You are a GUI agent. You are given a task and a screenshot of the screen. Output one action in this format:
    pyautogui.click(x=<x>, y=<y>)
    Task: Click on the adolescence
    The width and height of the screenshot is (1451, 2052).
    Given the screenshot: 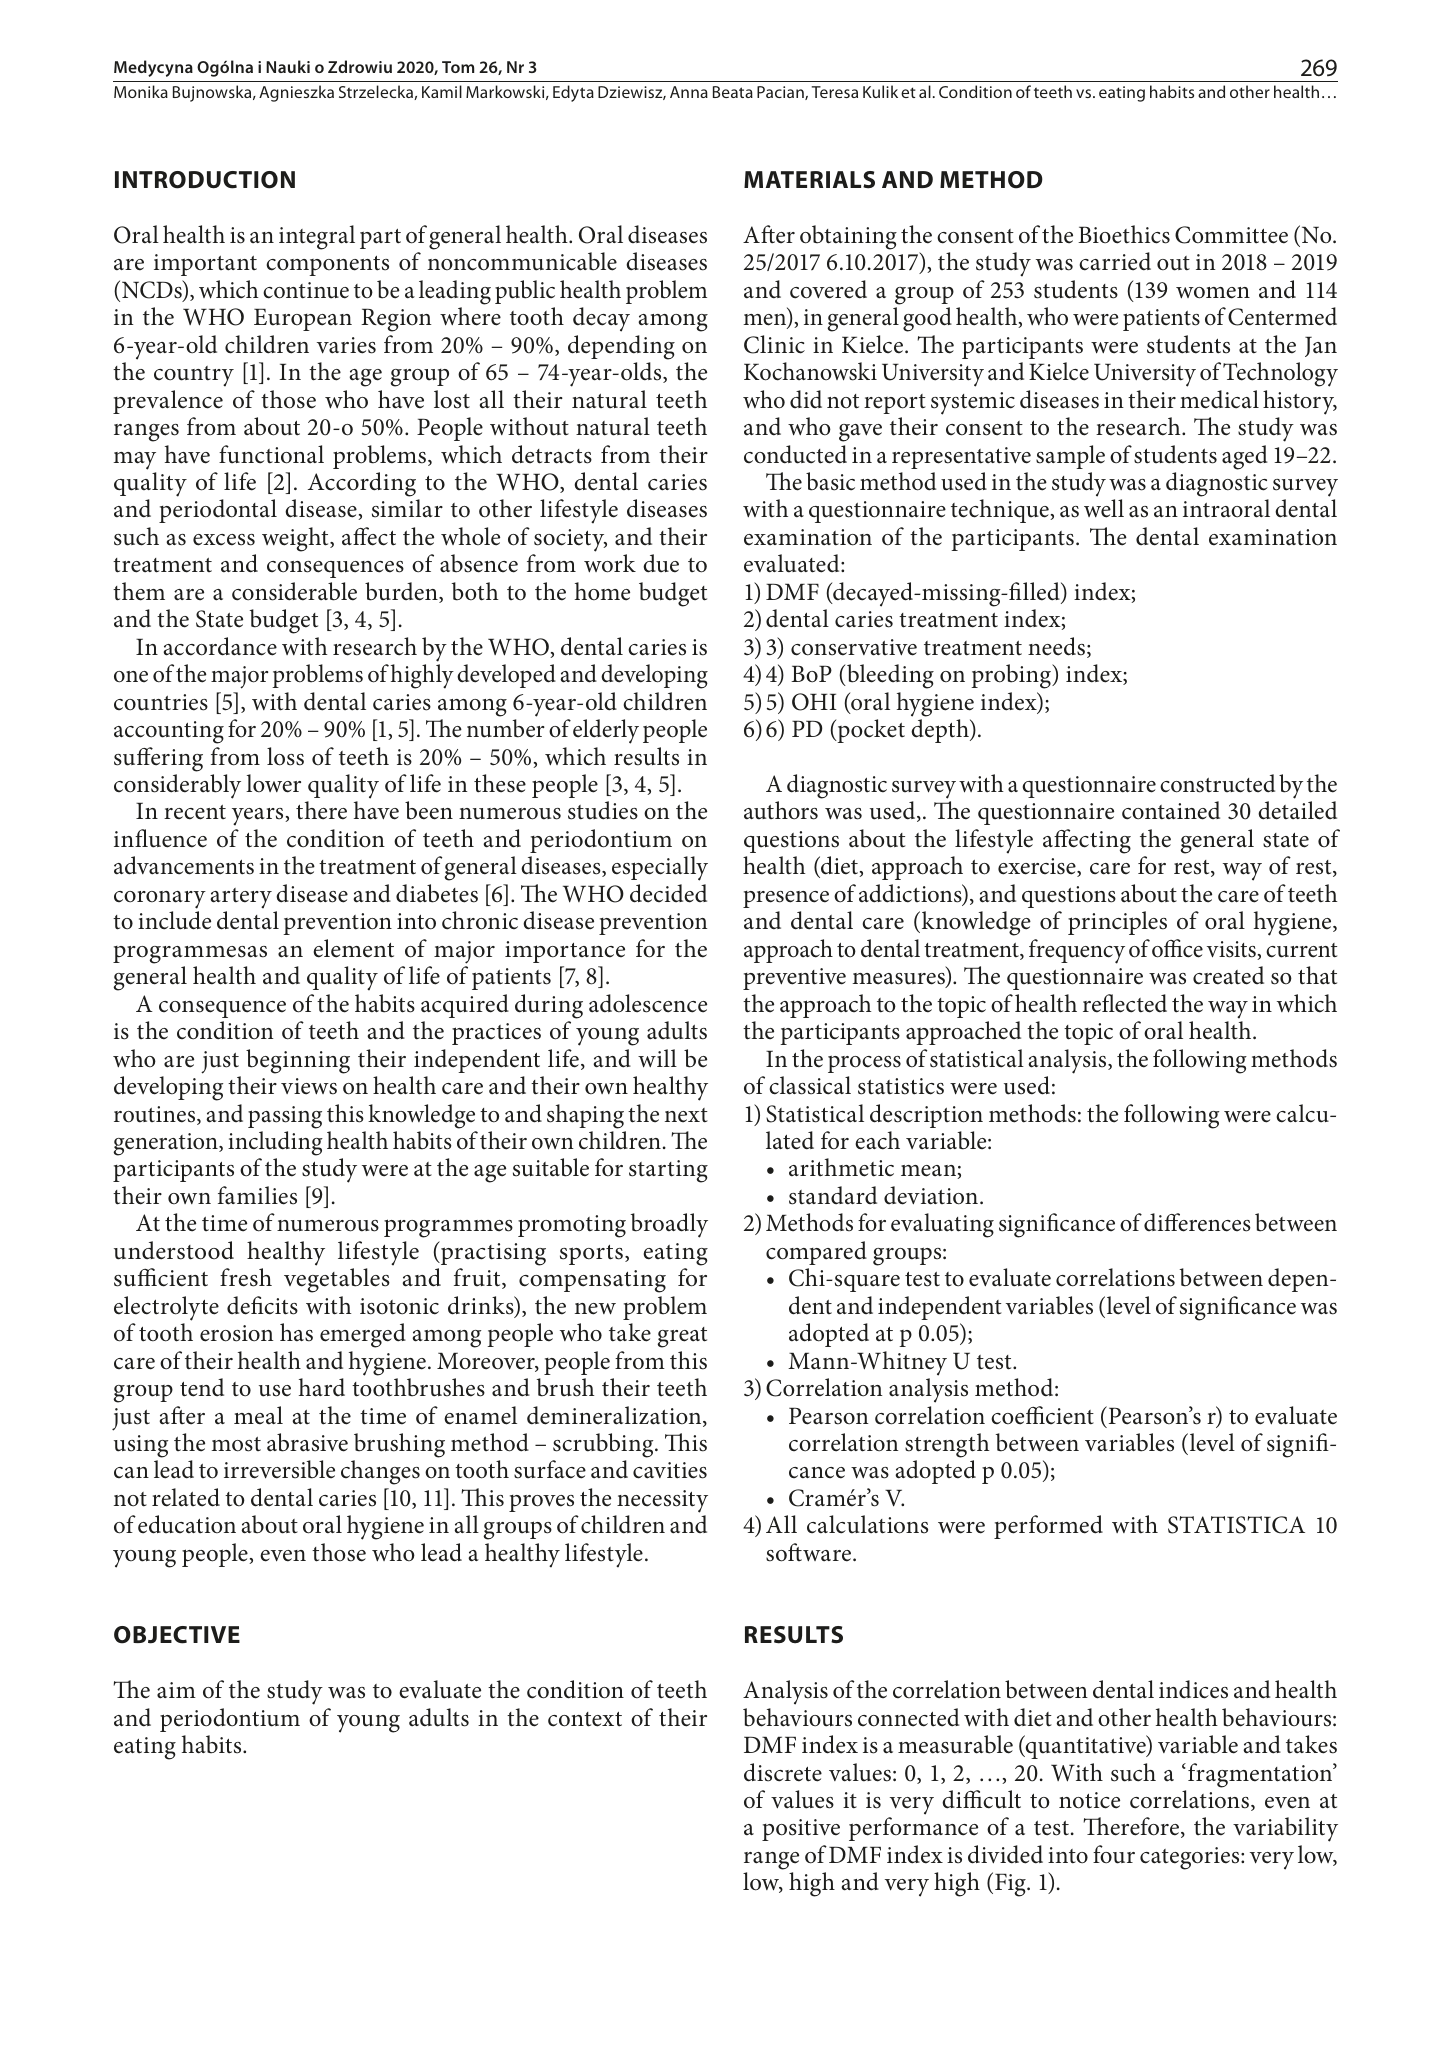 What is the action you would take?
    pyautogui.click(x=648, y=1003)
